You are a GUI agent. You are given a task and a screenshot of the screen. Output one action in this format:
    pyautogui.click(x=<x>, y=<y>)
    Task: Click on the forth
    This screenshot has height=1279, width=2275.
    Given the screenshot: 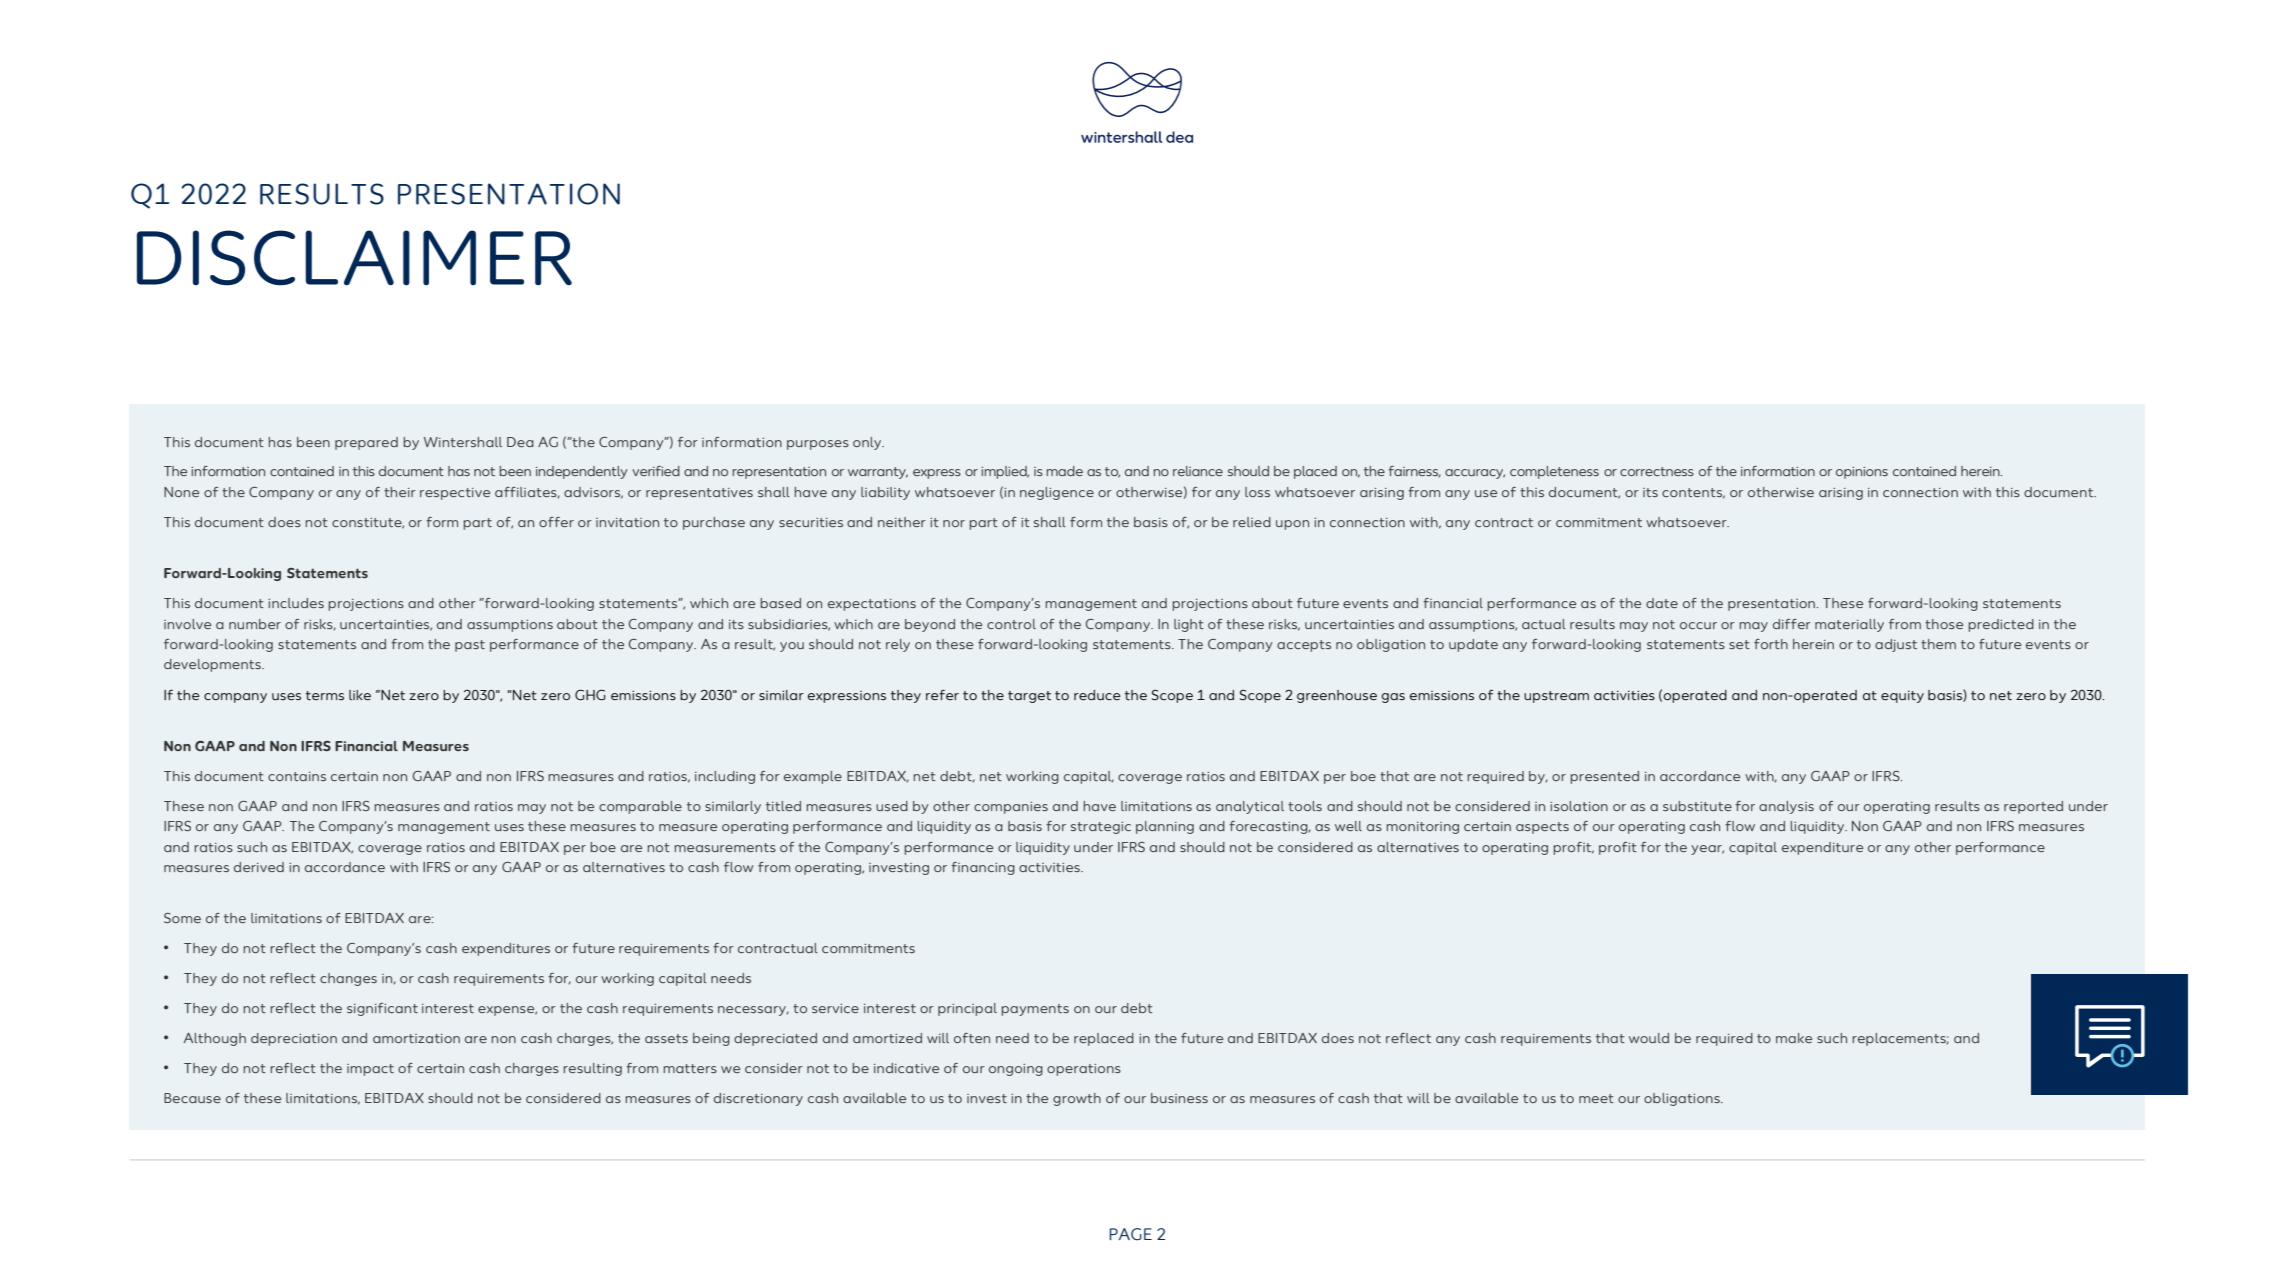 What is the action you would take?
    pyautogui.click(x=1771, y=644)
